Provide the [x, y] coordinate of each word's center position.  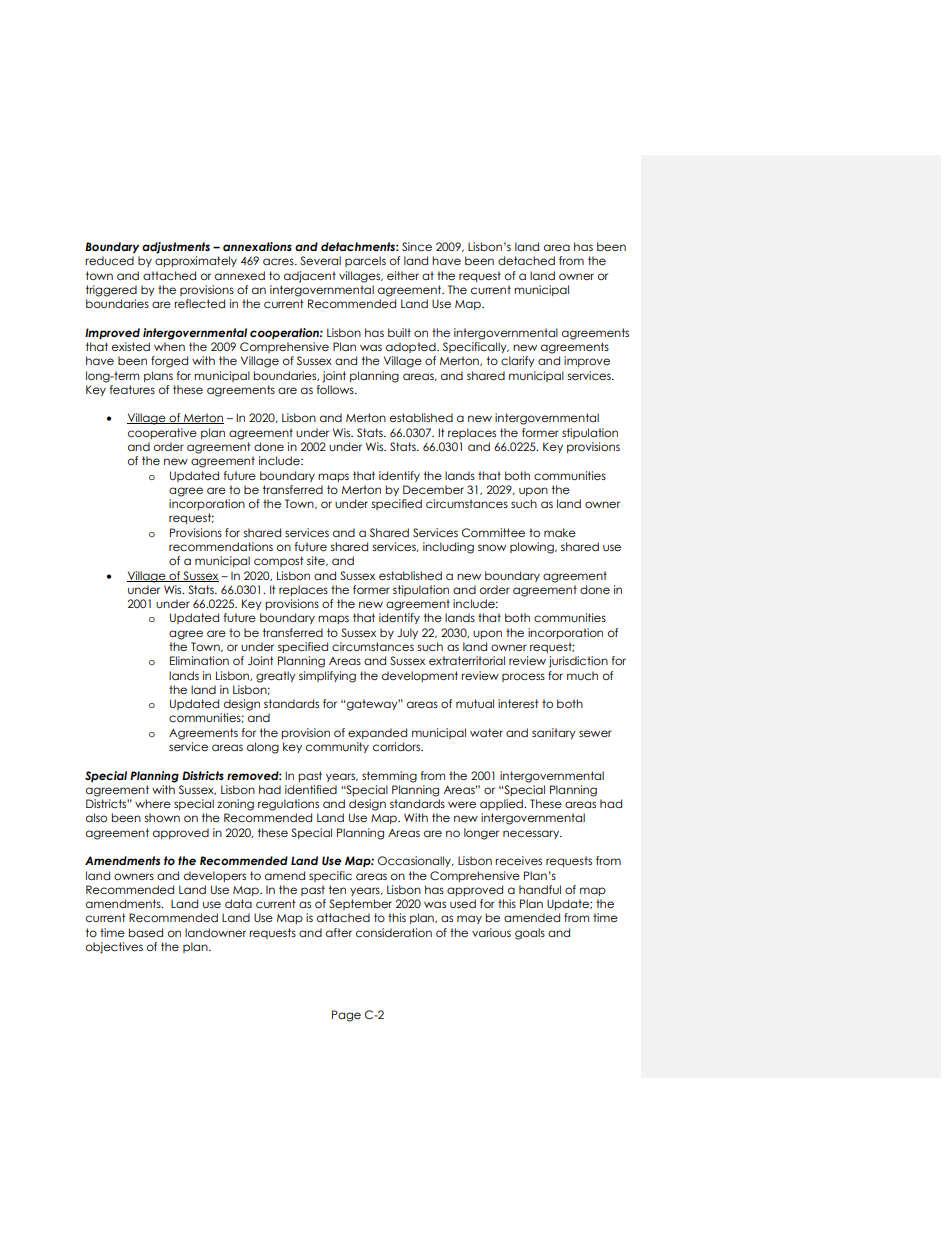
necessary [532, 834]
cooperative [162, 433]
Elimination [199, 660]
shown [162, 817]
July [407, 633]
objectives [114, 948]
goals [530, 934]
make [560, 532]
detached [526, 260]
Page [346, 1016]
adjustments [176, 248]
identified [311, 789]
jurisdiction [578, 662]
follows [336, 389]
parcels [365, 261]
